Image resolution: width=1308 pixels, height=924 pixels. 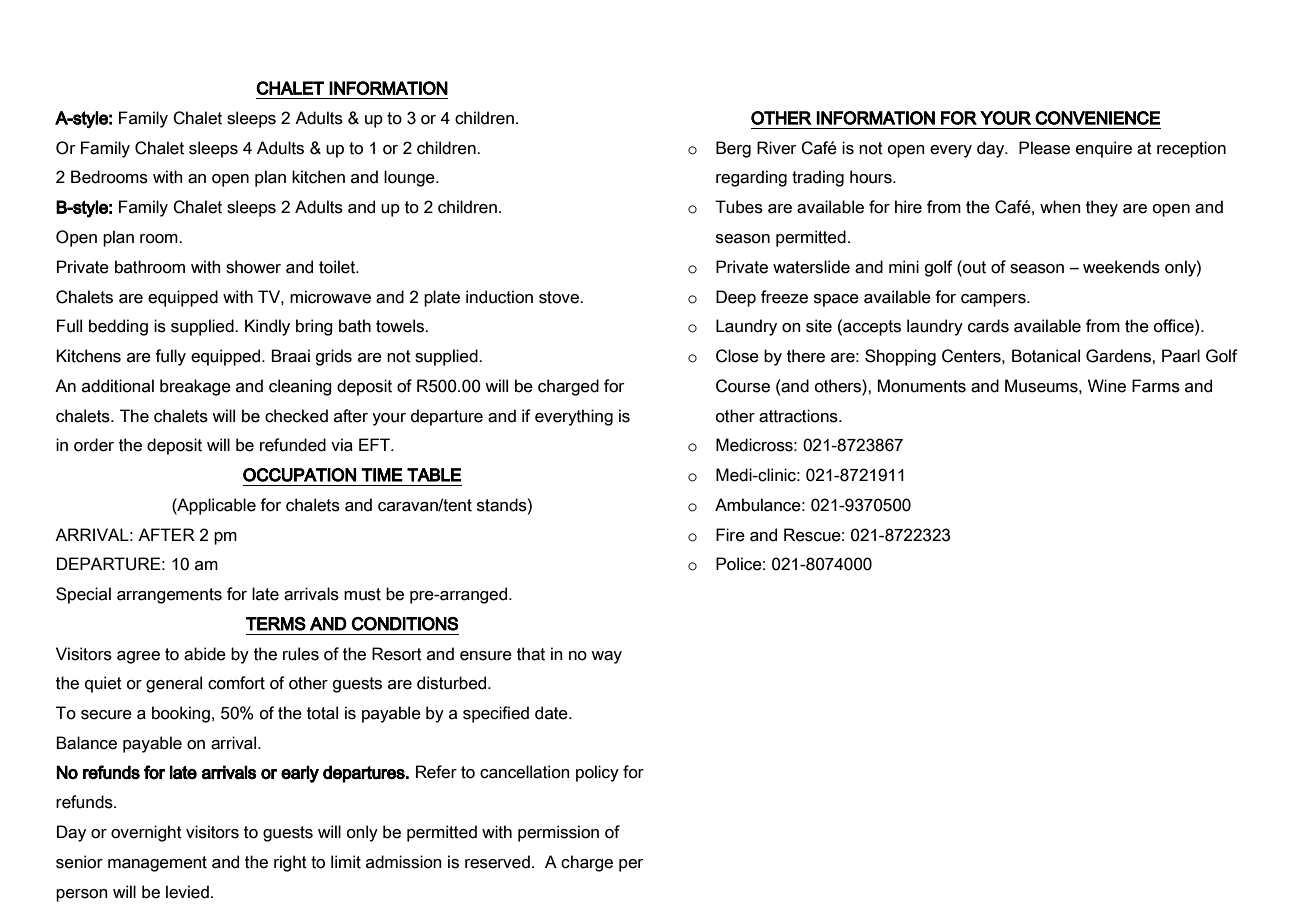 I want to click on Please, so click(x=1044, y=148).
